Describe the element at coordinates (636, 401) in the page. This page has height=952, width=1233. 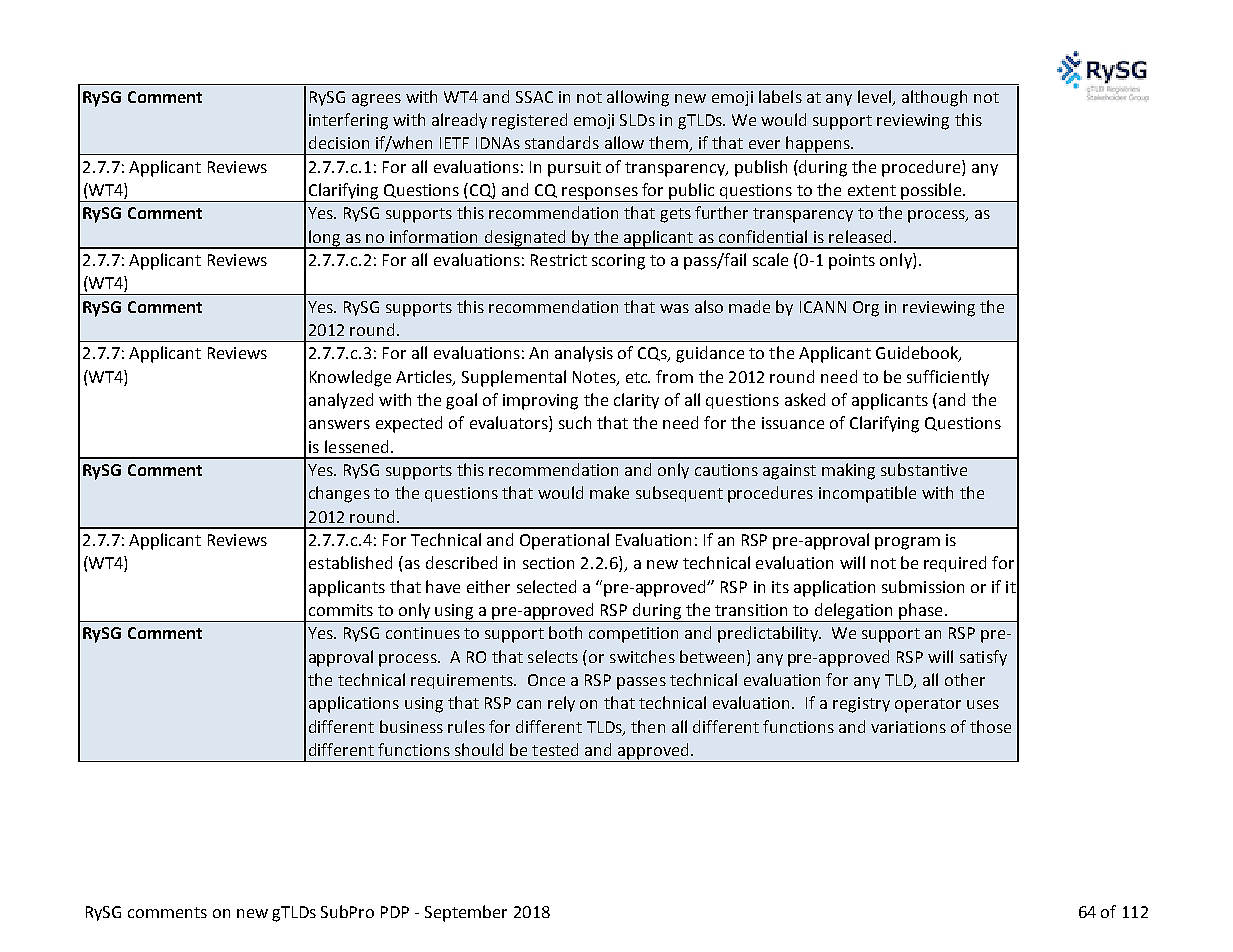
I see `clarity` at that location.
